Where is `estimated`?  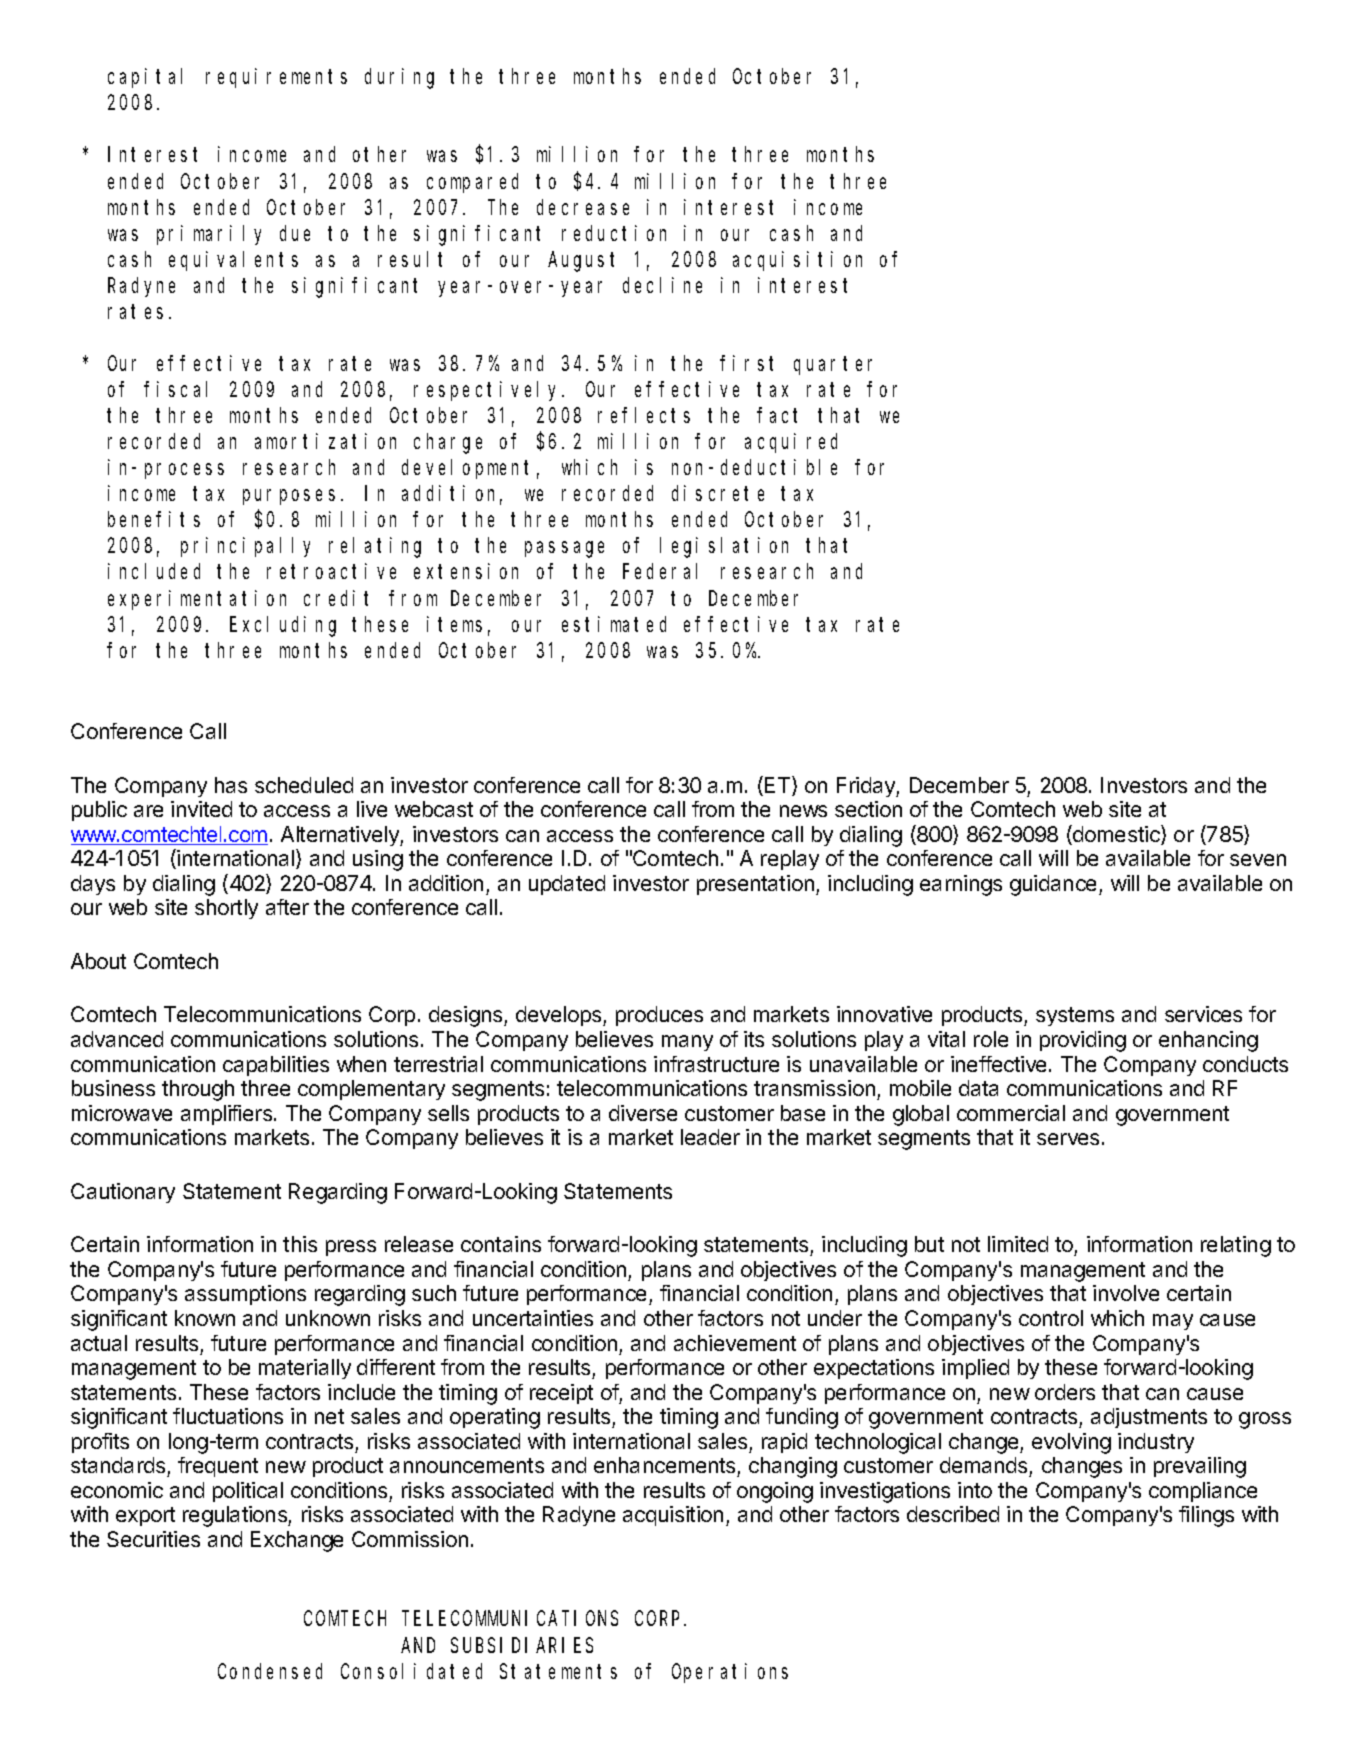
estimated is located at coordinates (614, 624).
